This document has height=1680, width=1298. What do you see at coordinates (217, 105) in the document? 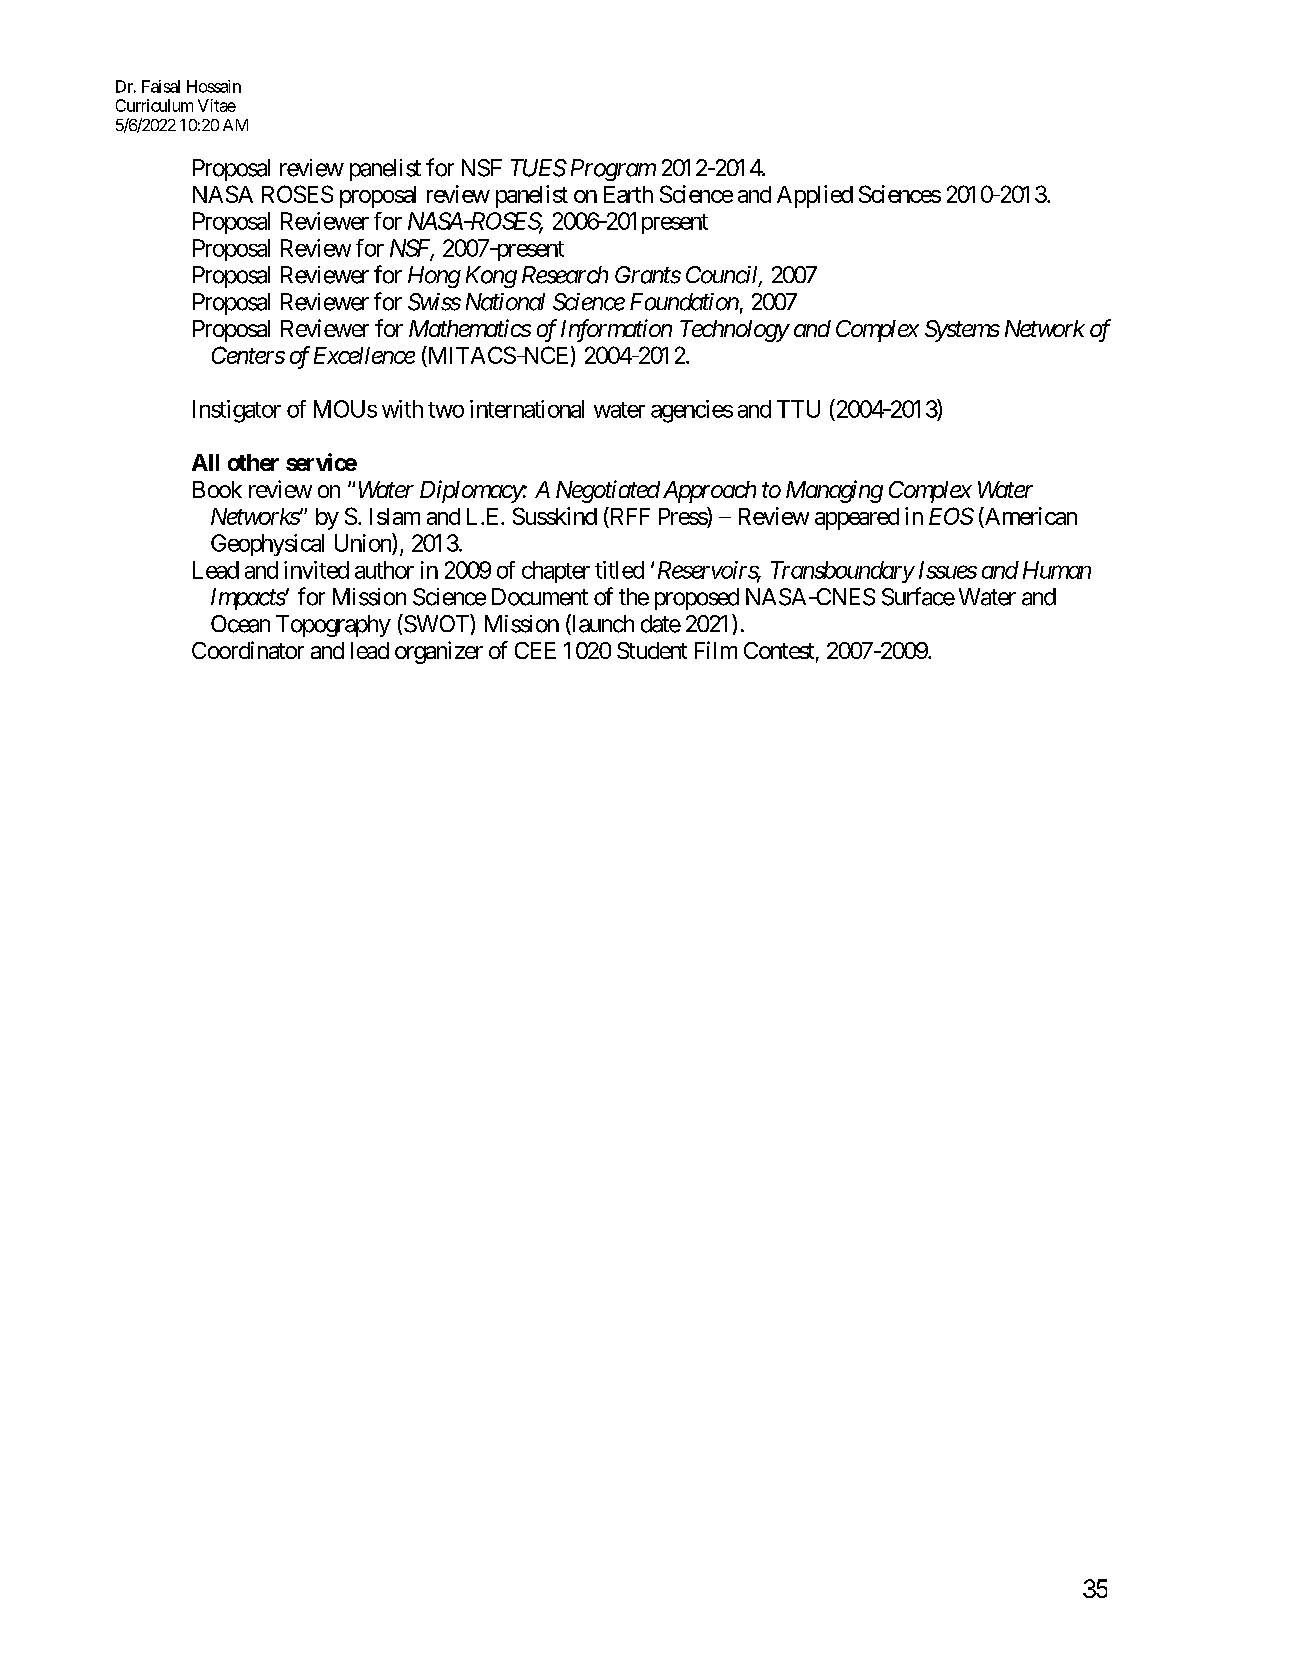
I see `Vitae` at bounding box center [217, 105].
